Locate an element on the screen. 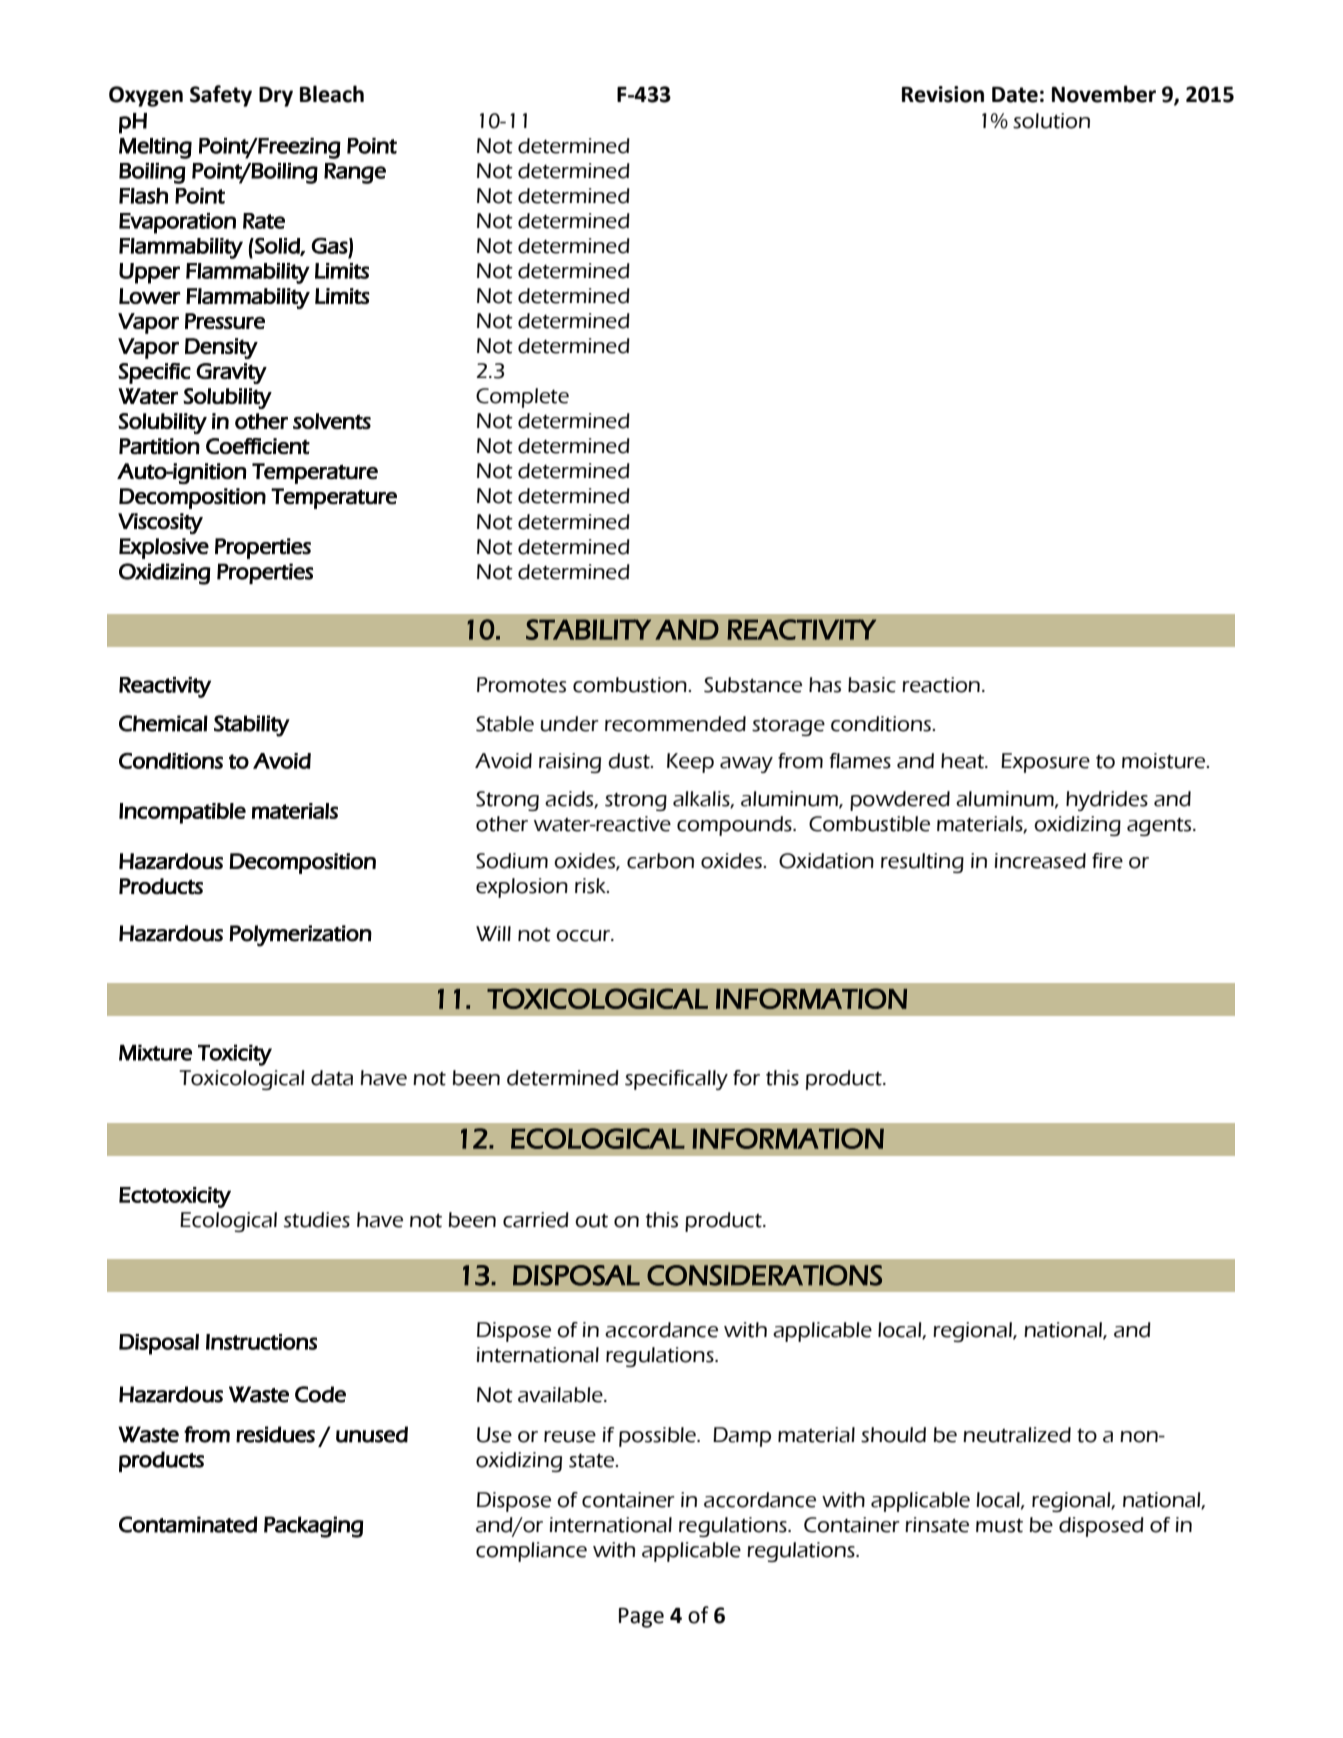  Incompatible is located at coordinates (182, 813).
